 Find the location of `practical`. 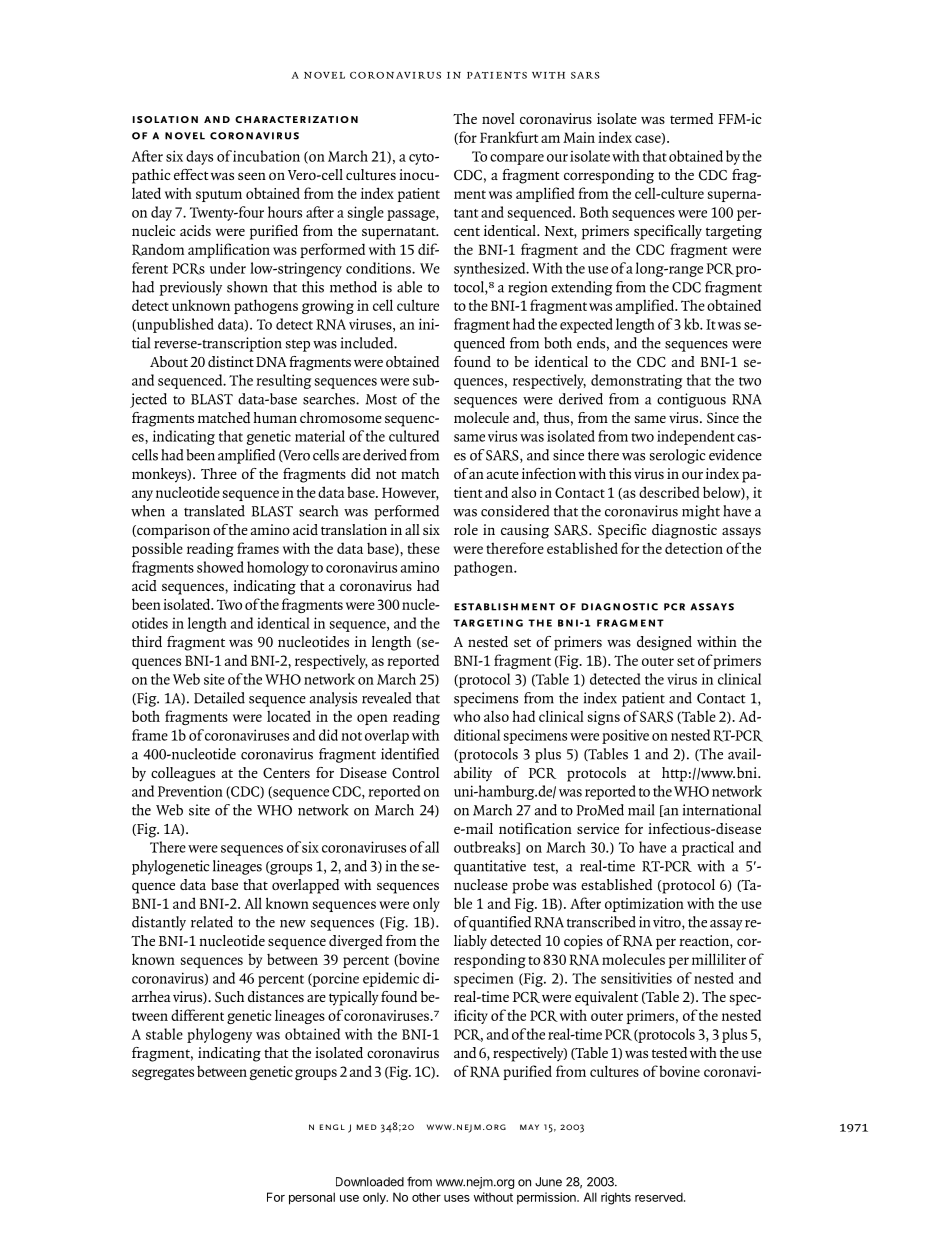

practical is located at coordinates (708, 848).
